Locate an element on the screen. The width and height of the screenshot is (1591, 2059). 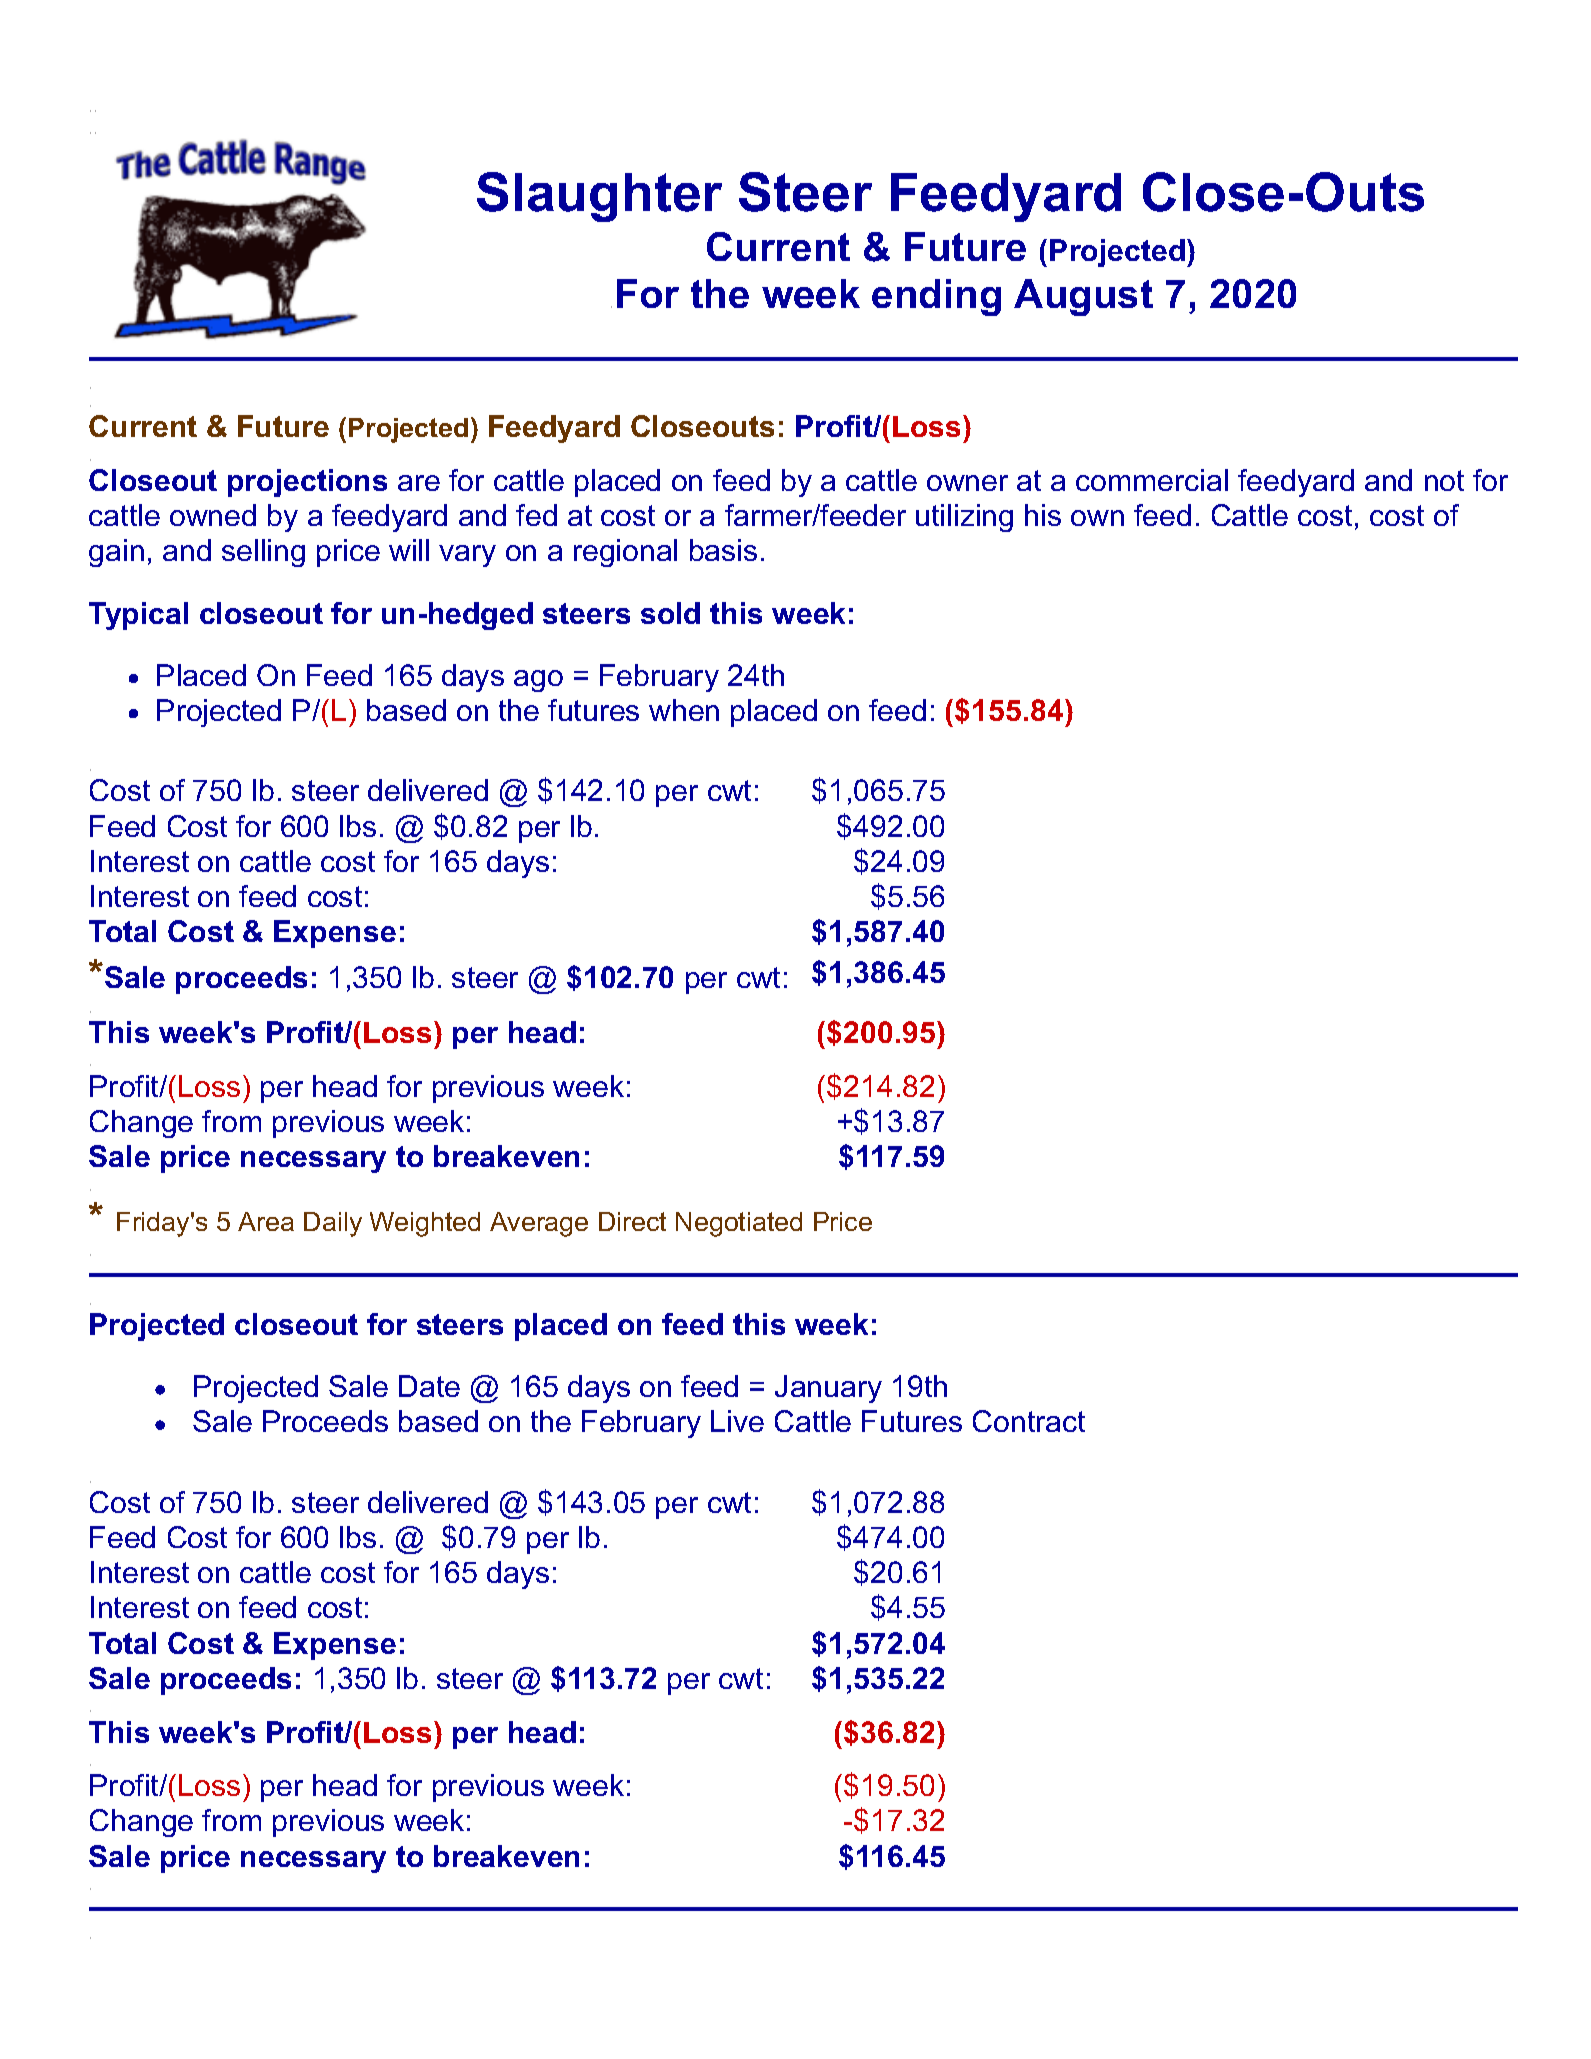
Date is located at coordinates (429, 1386).
